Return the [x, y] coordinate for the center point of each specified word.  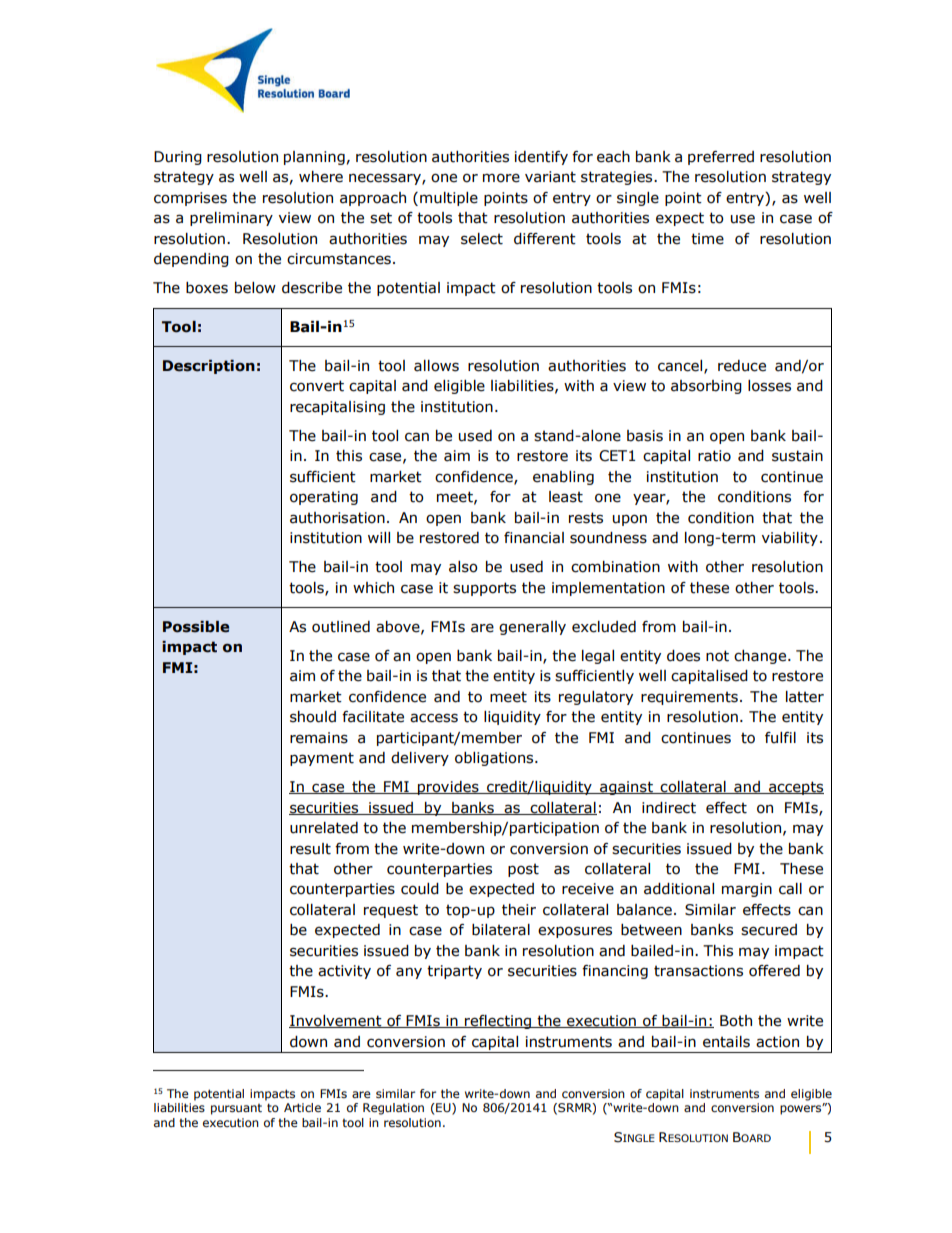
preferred [721, 158]
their [519, 910]
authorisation [337, 518]
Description [209, 367]
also [463, 567]
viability [790, 539]
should [313, 717]
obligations [495, 759]
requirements [689, 698]
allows [436, 366]
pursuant [236, 1109]
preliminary [231, 219]
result [310, 849]
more [501, 178]
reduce [742, 366]
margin [747, 890]
